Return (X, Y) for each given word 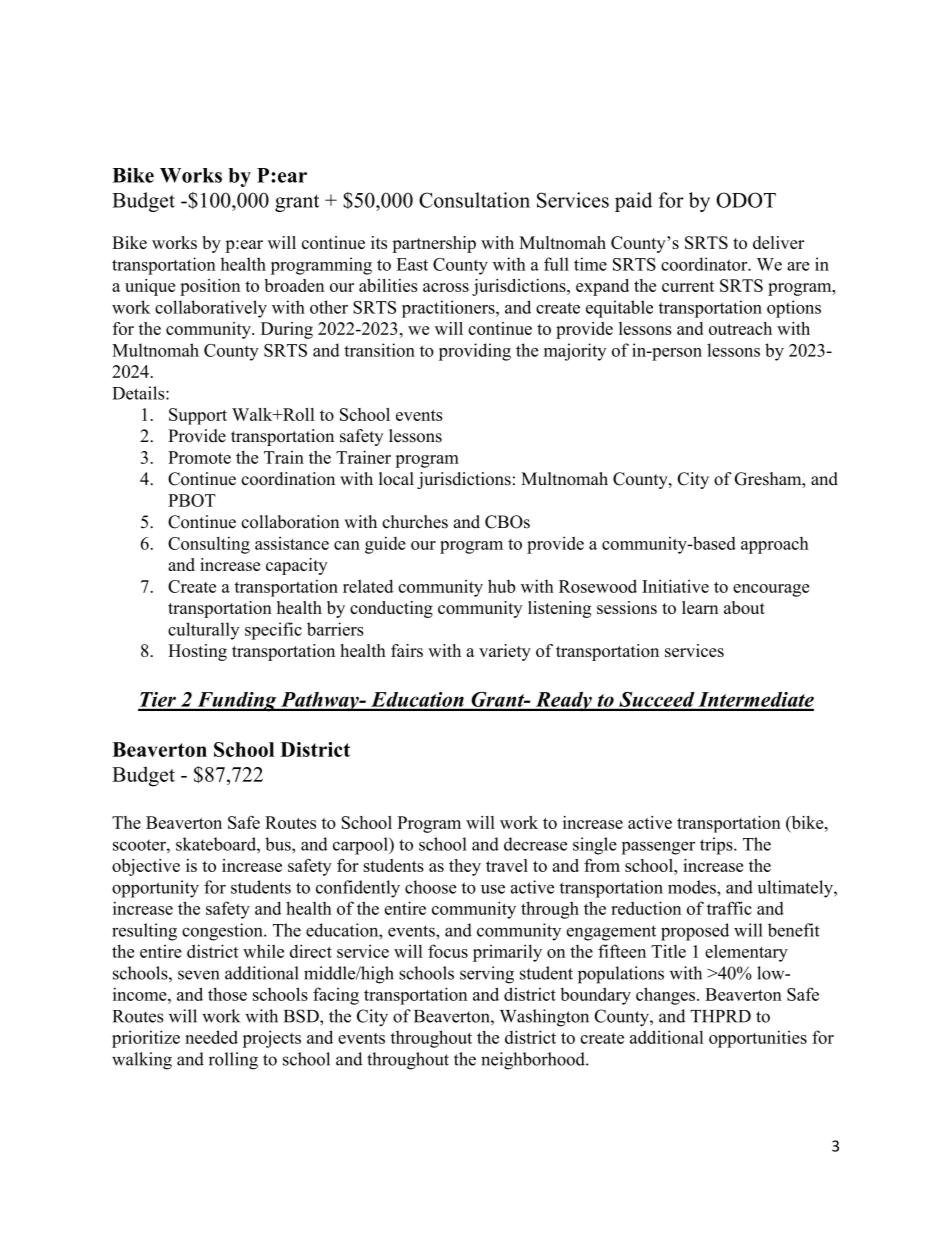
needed (211, 1037)
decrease (535, 844)
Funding (237, 701)
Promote (199, 457)
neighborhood (534, 1061)
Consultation (474, 200)
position (210, 287)
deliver (778, 242)
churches (415, 522)
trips (717, 846)
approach (775, 545)
